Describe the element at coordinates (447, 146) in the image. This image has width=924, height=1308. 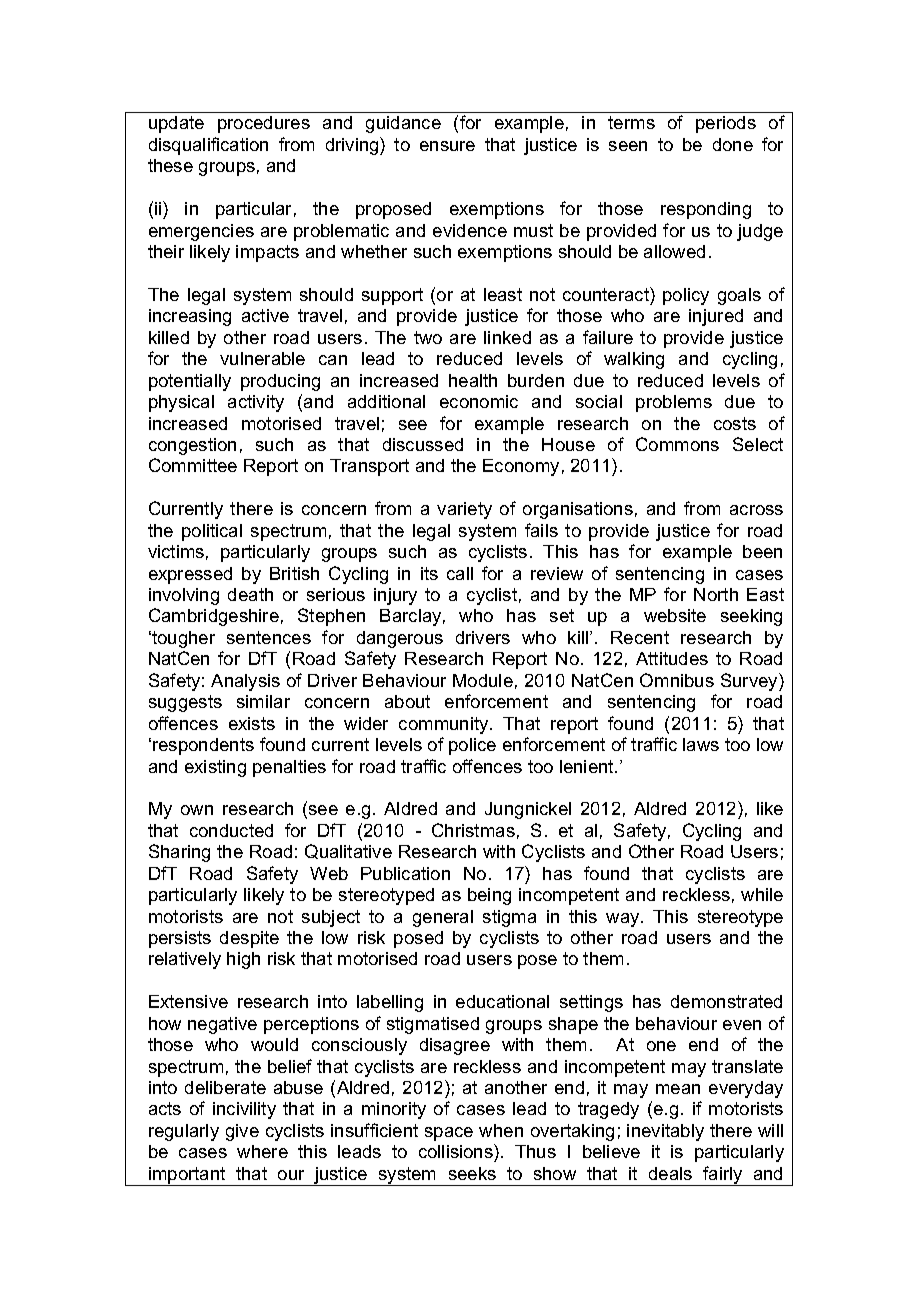
I see `ensure` at that location.
